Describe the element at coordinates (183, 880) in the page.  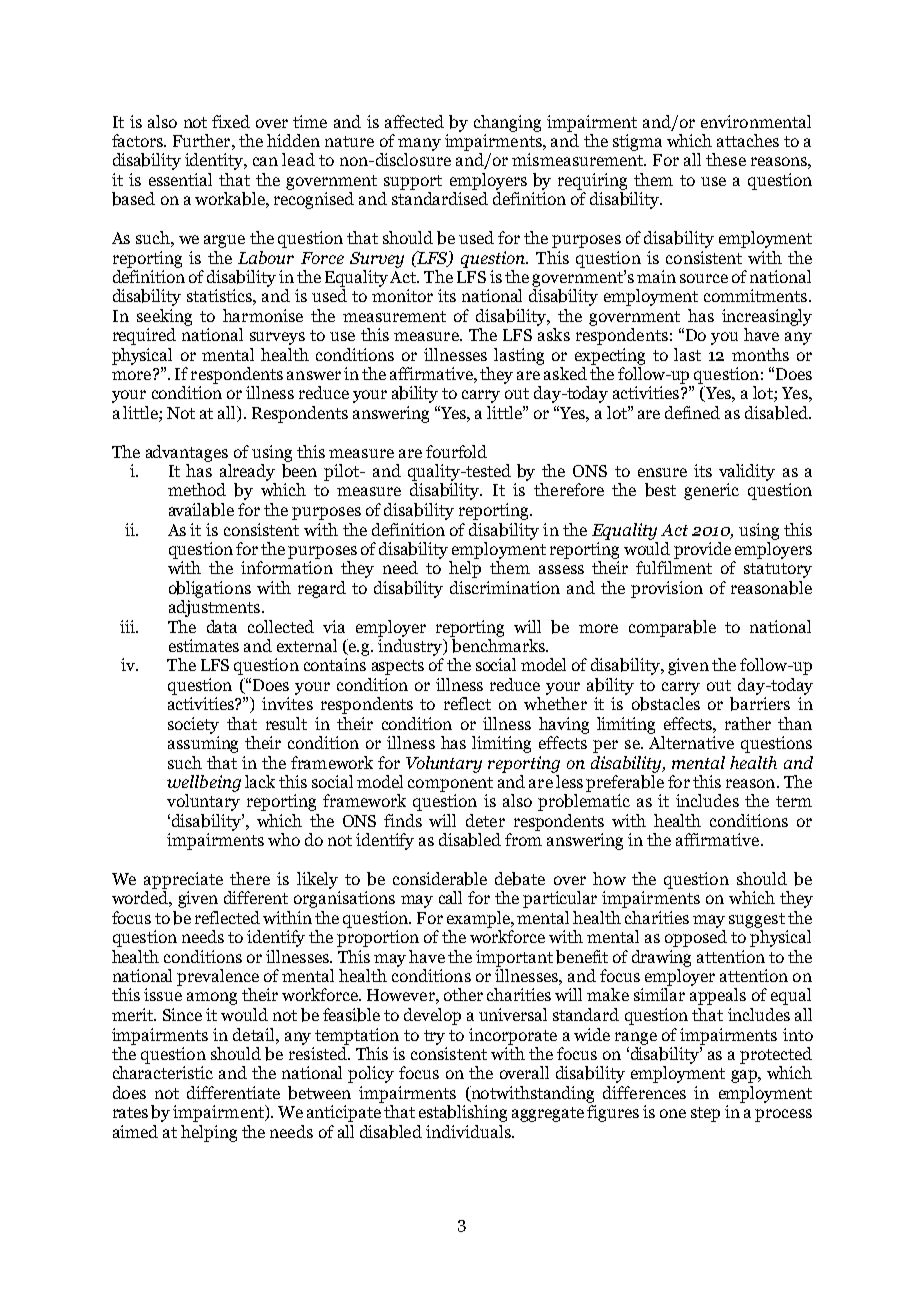
I see `appreciate` at that location.
